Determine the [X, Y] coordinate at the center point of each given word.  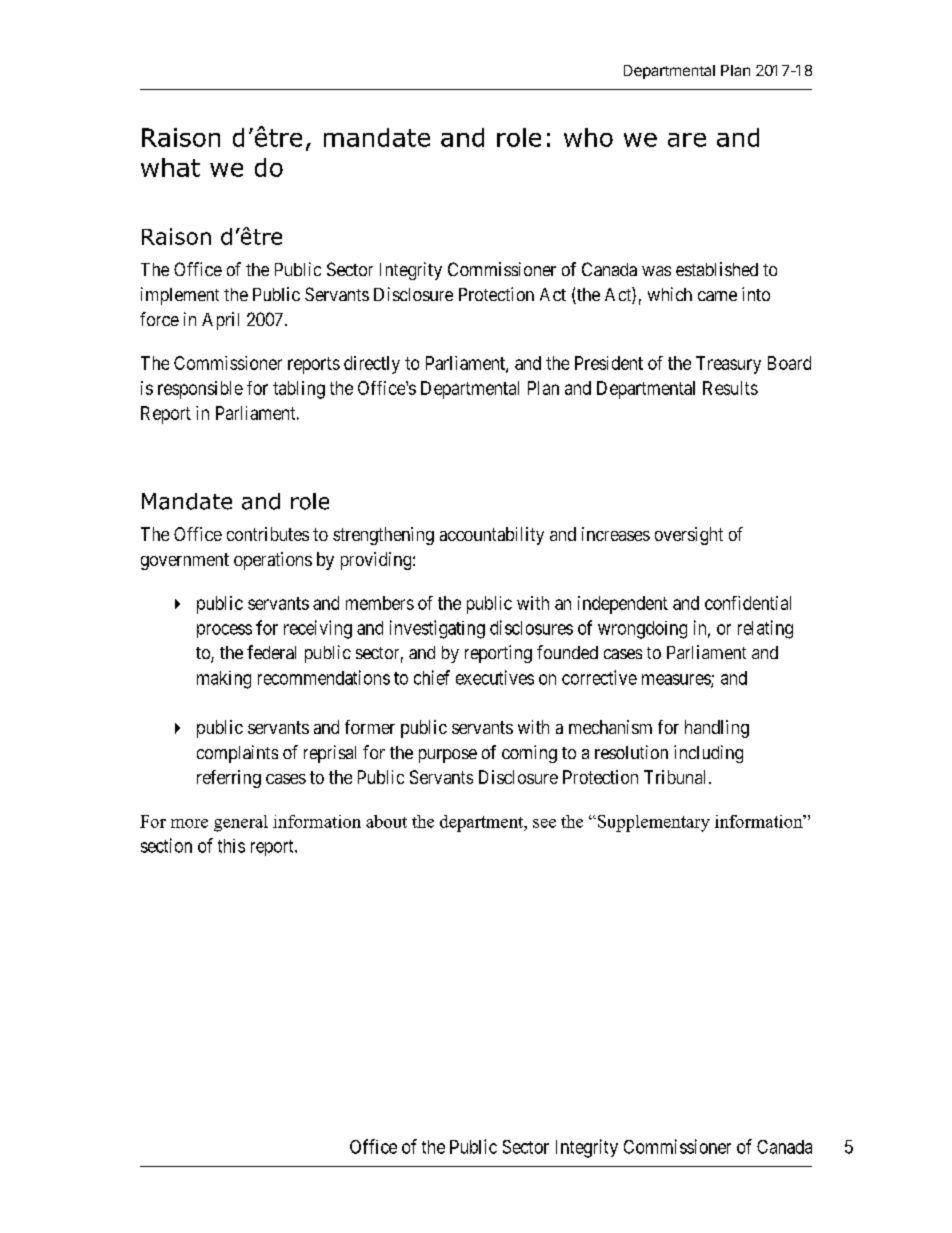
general [241, 823]
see [544, 823]
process [224, 631]
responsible [200, 390]
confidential [748, 603]
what [170, 167]
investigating [437, 629]
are [687, 140]
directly [372, 365]
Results [730, 388]
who [588, 137]
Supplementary [652, 823]
